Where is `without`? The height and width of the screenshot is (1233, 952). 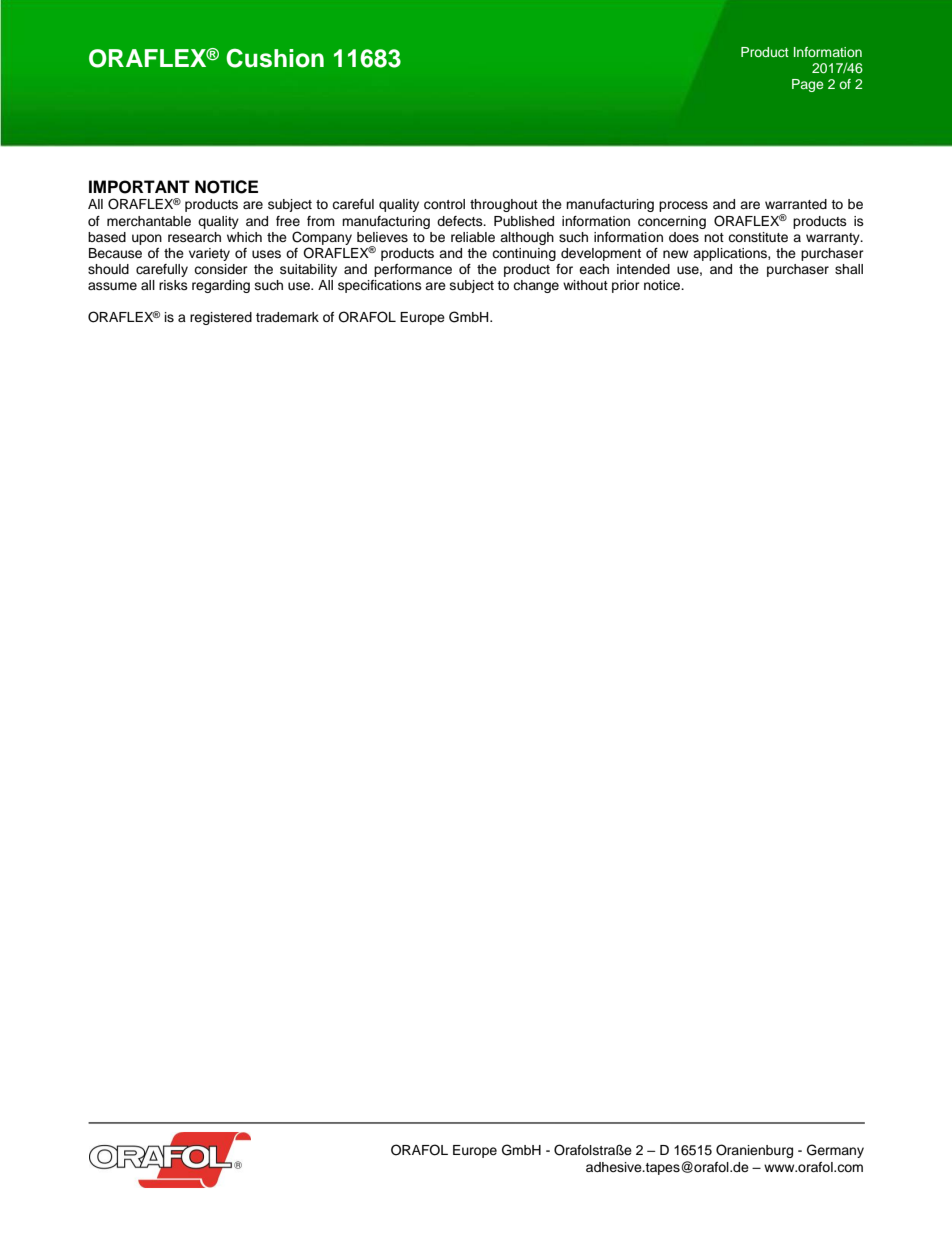 without is located at coordinates (585, 285).
